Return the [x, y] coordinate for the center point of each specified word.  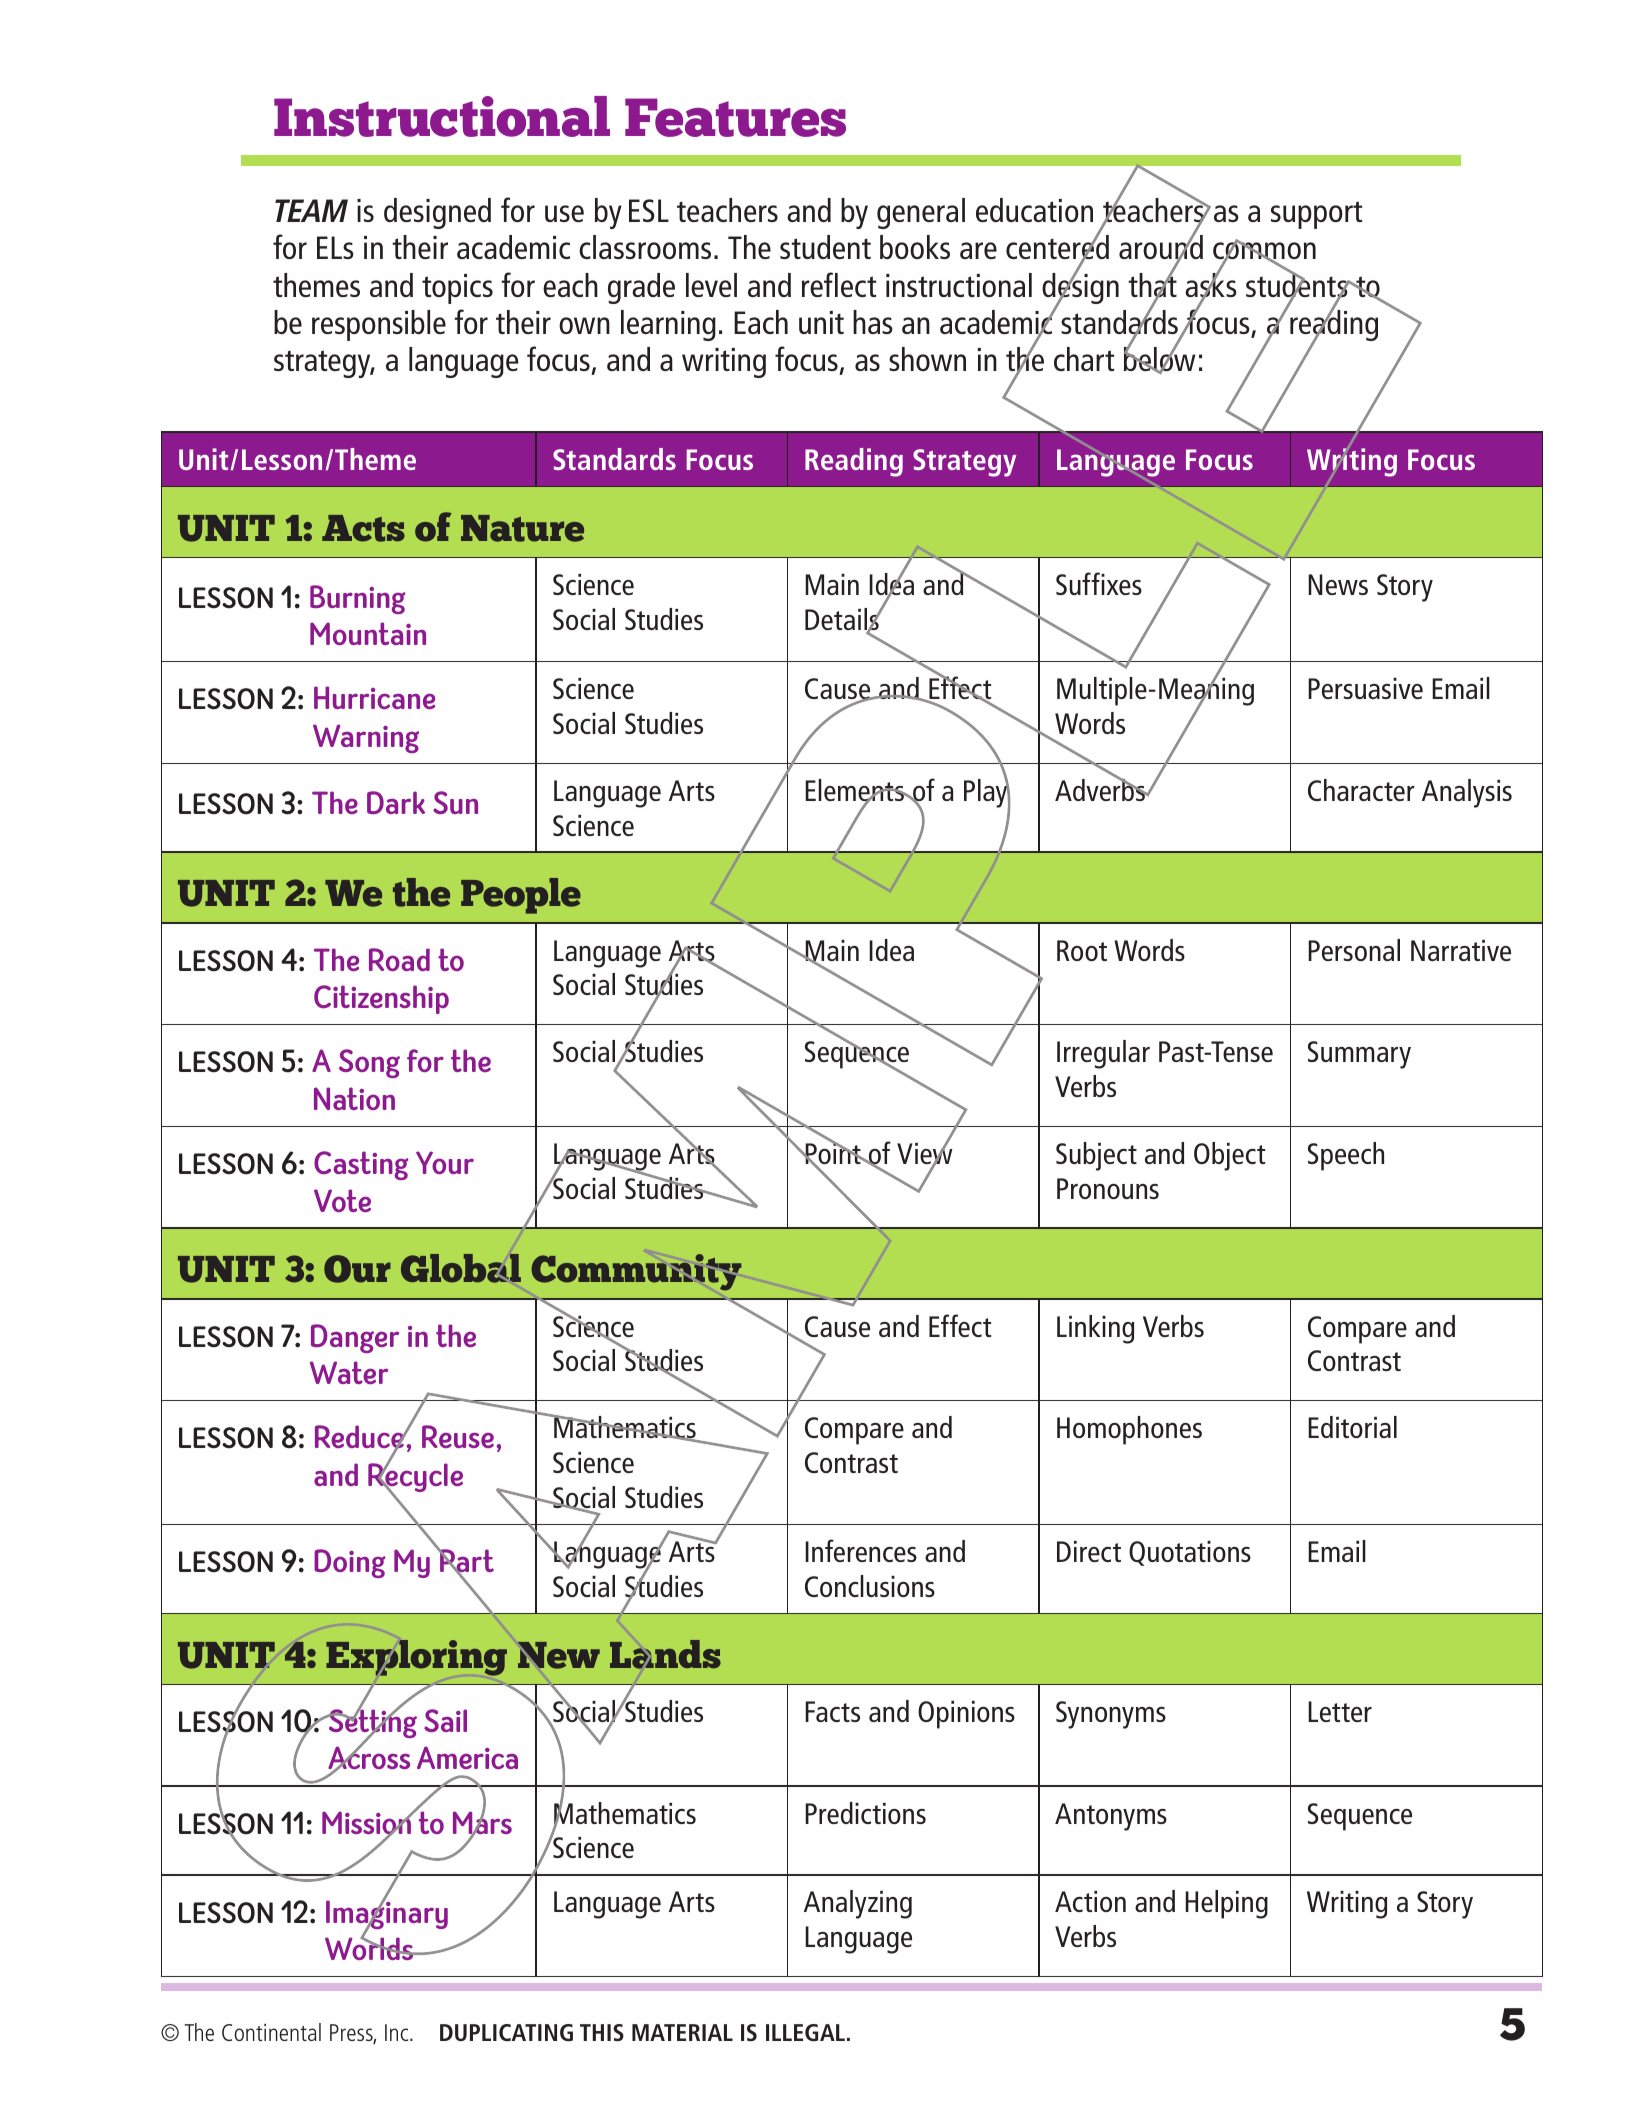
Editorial [1352, 1427]
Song [369, 1063]
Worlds [370, 1947]
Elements [855, 791]
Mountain [368, 633]
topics [457, 289]
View [925, 1154]
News [1338, 584]
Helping [1226, 1904]
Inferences [861, 1550]
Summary [1359, 1055]
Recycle [415, 1478]
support [1316, 215]
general [921, 213]
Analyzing [858, 1904]
